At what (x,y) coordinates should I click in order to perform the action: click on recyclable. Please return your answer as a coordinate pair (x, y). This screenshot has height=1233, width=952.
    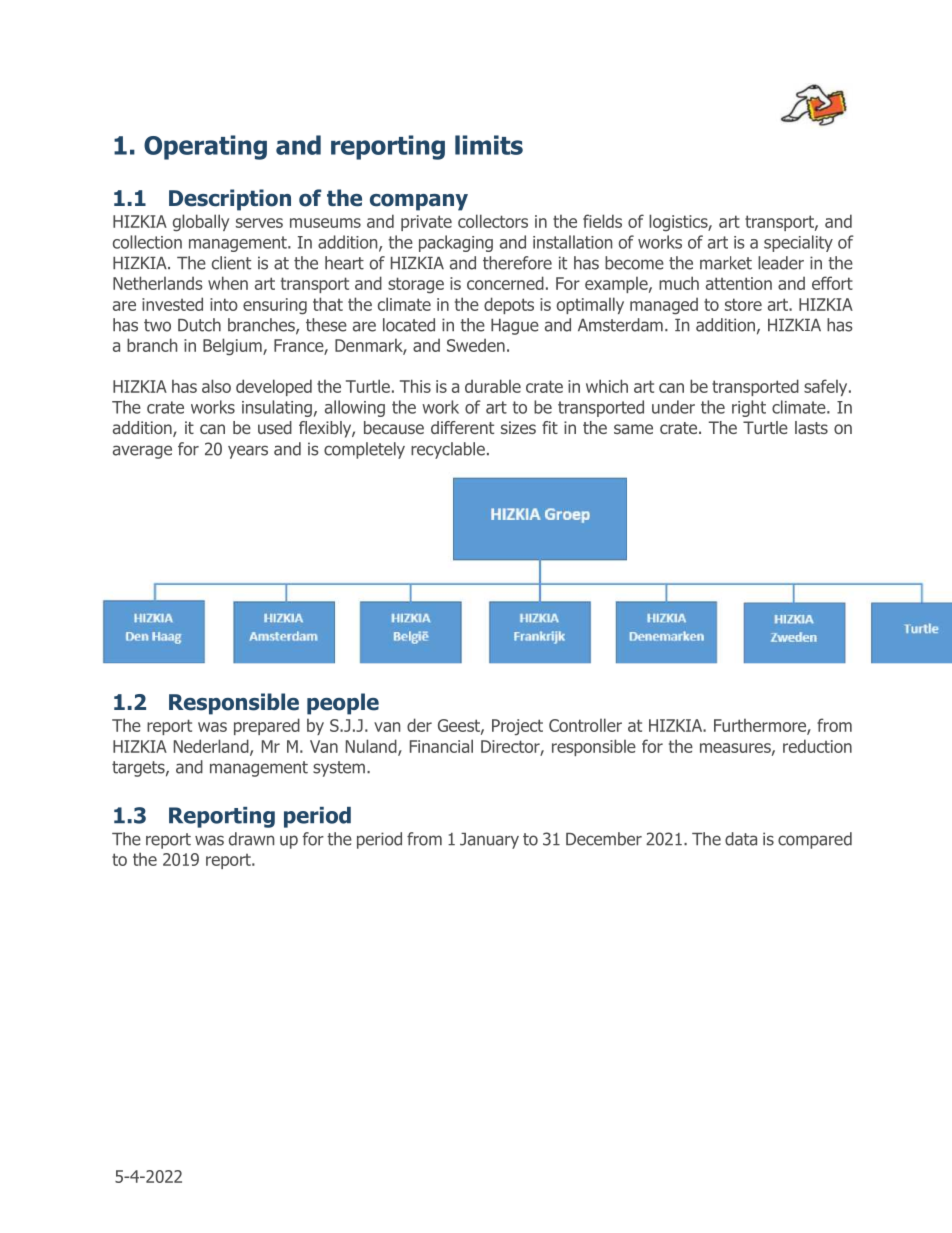
    Looking at the image, I should click on (448, 450).
